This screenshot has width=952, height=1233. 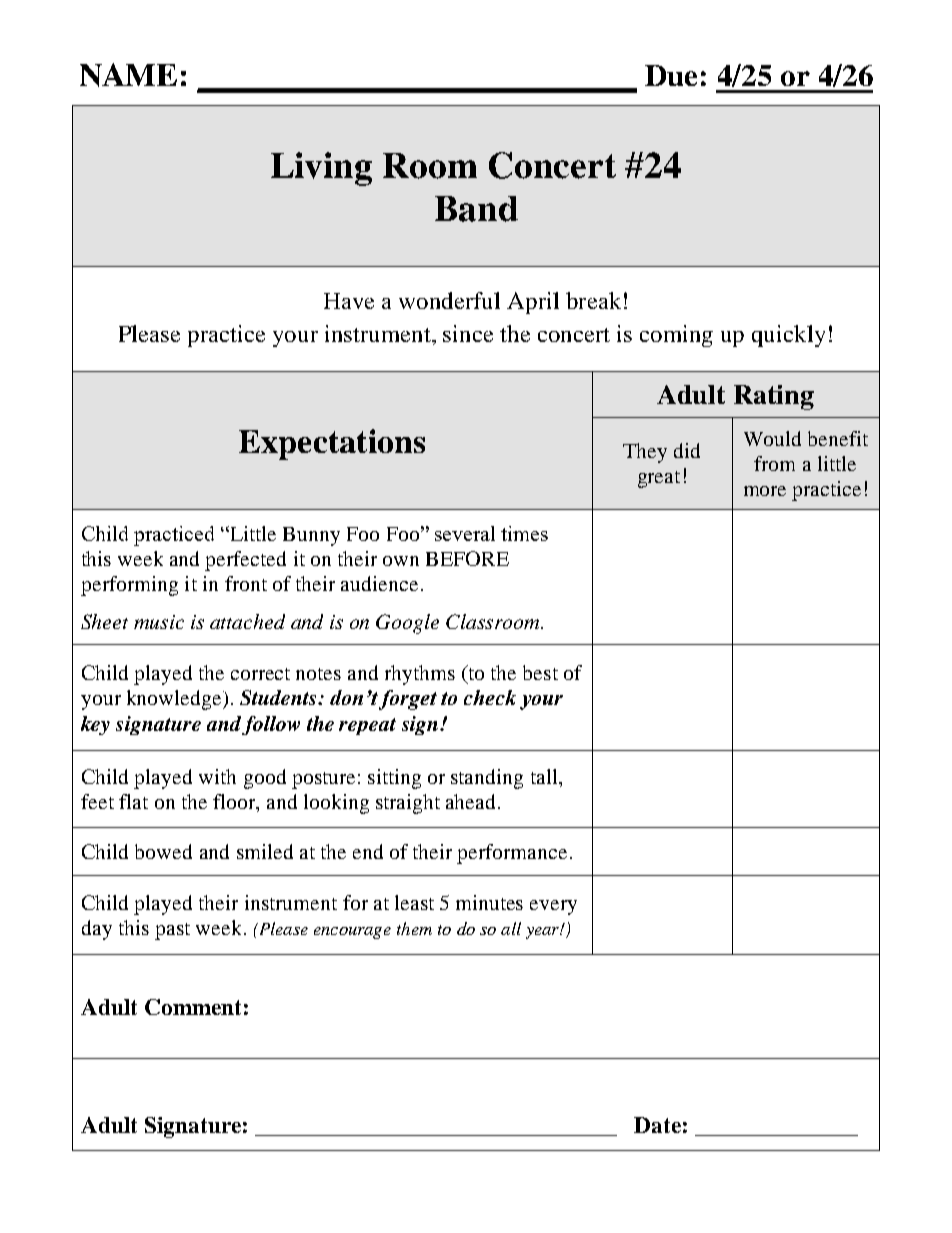 What do you see at coordinates (349, 301) in the screenshot?
I see `Have` at bounding box center [349, 301].
